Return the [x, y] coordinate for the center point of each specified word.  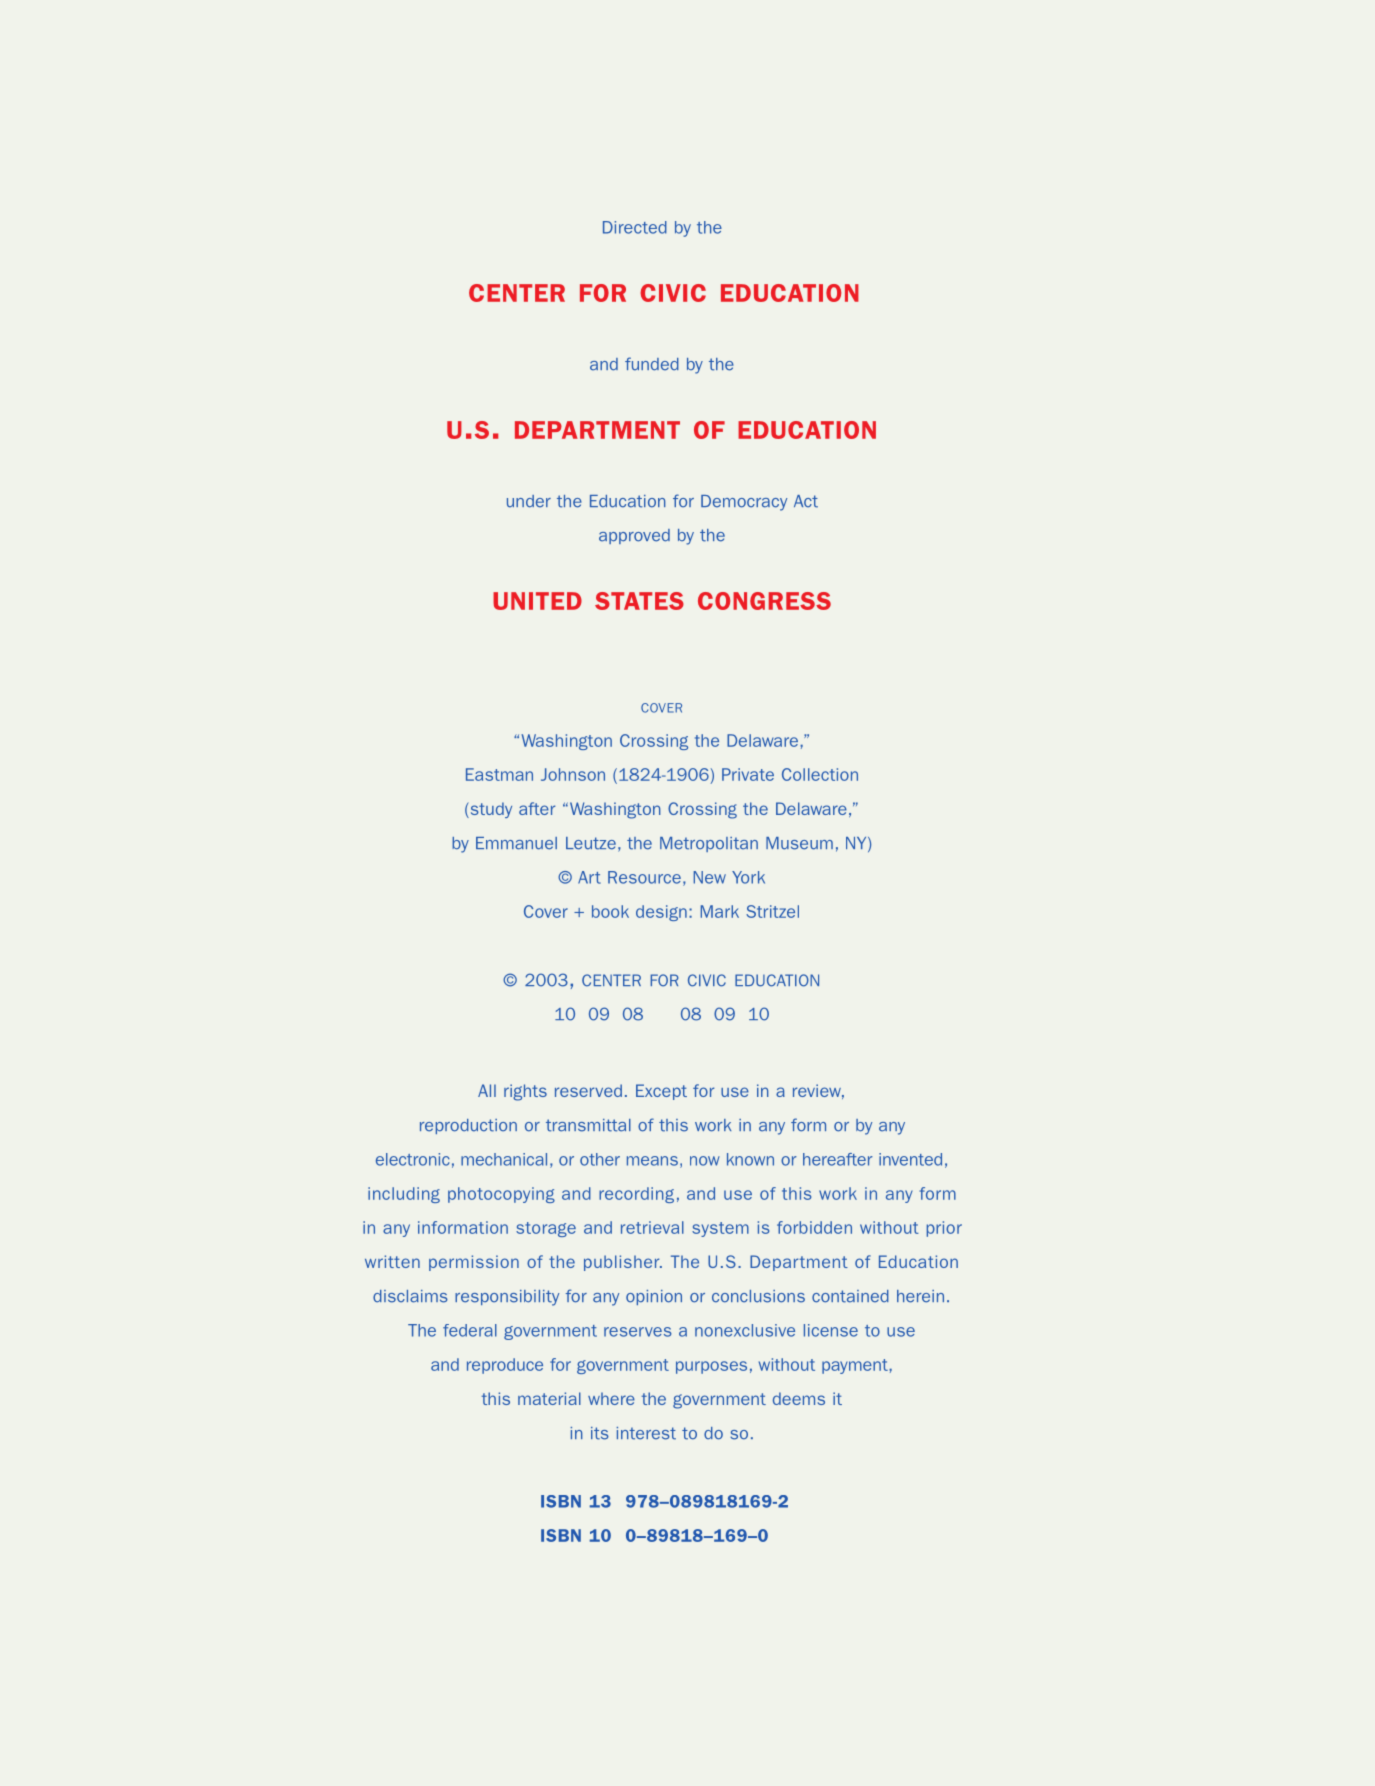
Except [661, 1092]
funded [652, 364]
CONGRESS [764, 601]
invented [910, 1159]
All [487, 1090]
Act [806, 501]
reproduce [505, 1366]
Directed [635, 227]
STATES [639, 601]
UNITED [537, 601]
